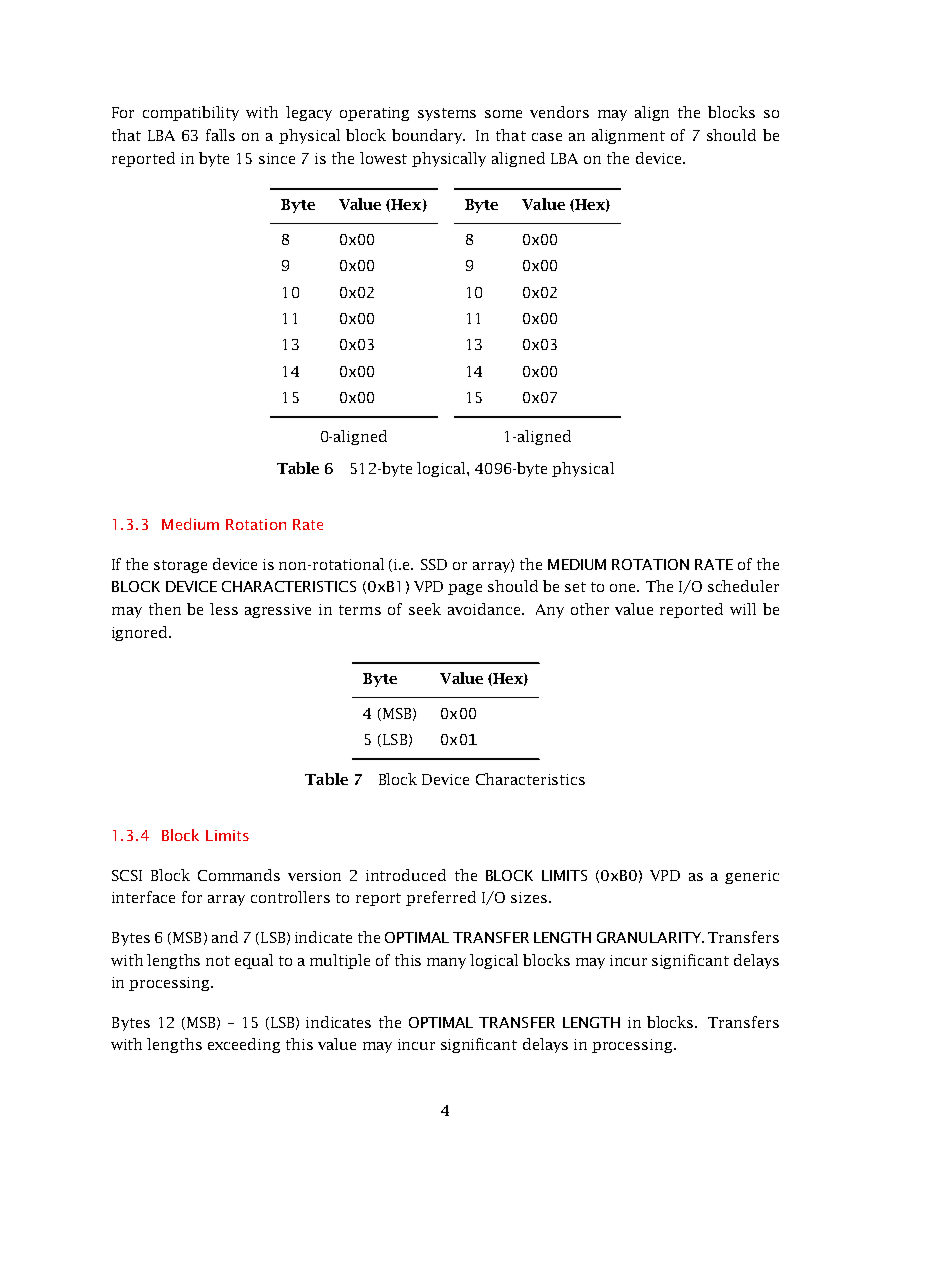 This screenshot has width=936, height=1288. What do you see at coordinates (220, 135) in the screenshot?
I see `falls` at bounding box center [220, 135].
